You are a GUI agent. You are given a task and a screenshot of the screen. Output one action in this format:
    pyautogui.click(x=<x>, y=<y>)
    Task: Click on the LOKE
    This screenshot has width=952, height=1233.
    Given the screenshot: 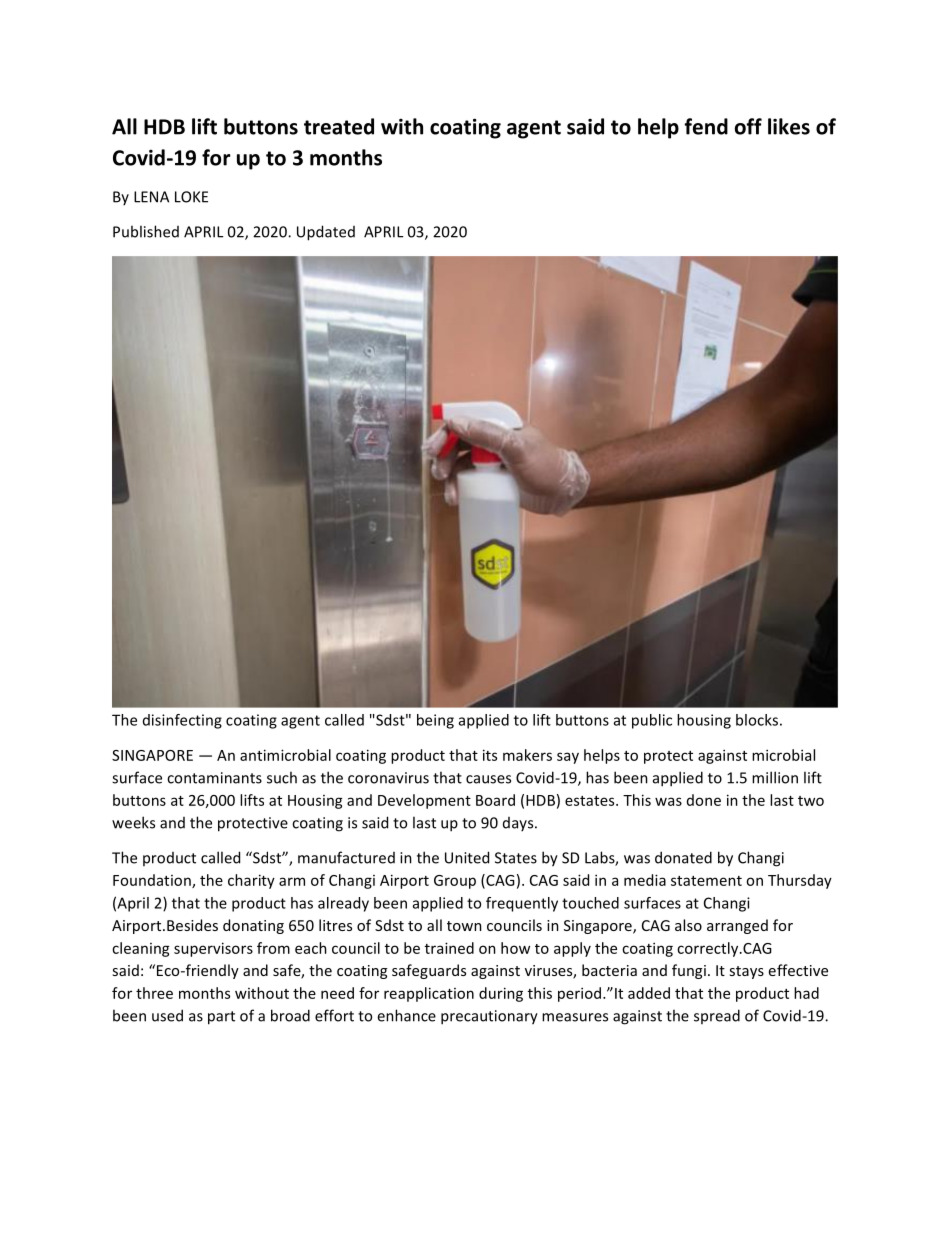 What is the action you would take?
    pyautogui.click(x=191, y=197)
